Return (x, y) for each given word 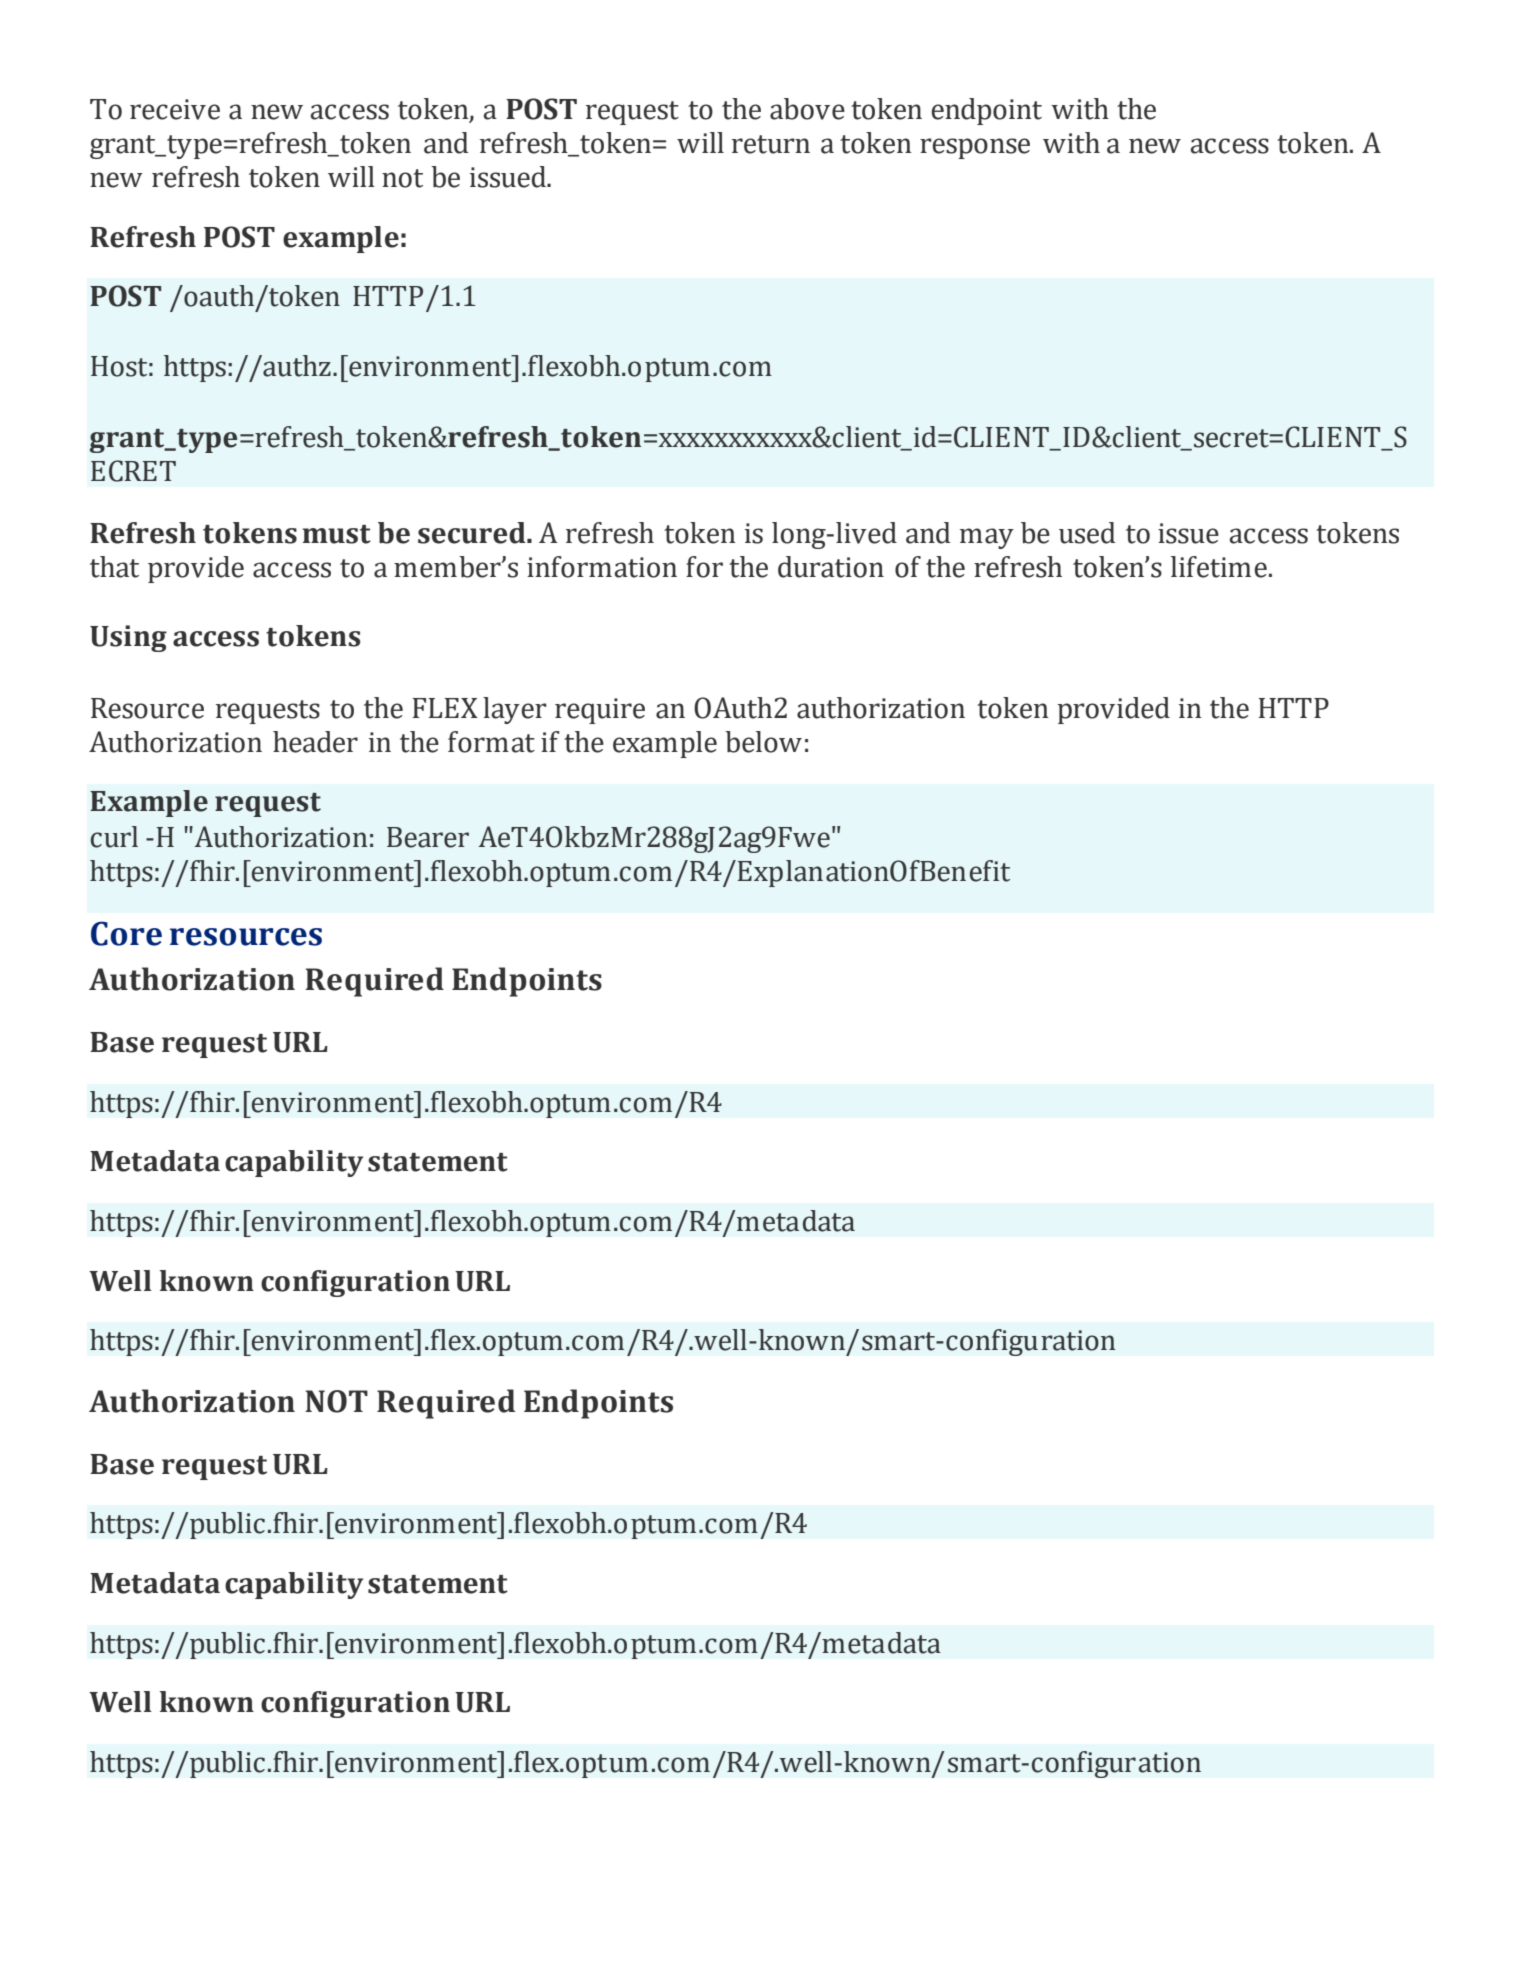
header (315, 742)
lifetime (1219, 567)
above (807, 109)
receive (175, 109)
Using (128, 638)
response (975, 148)
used (1087, 533)
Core (126, 933)
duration (831, 567)
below (763, 742)
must (337, 534)
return (771, 144)
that (114, 567)
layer (515, 710)
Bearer (428, 837)
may (987, 538)
